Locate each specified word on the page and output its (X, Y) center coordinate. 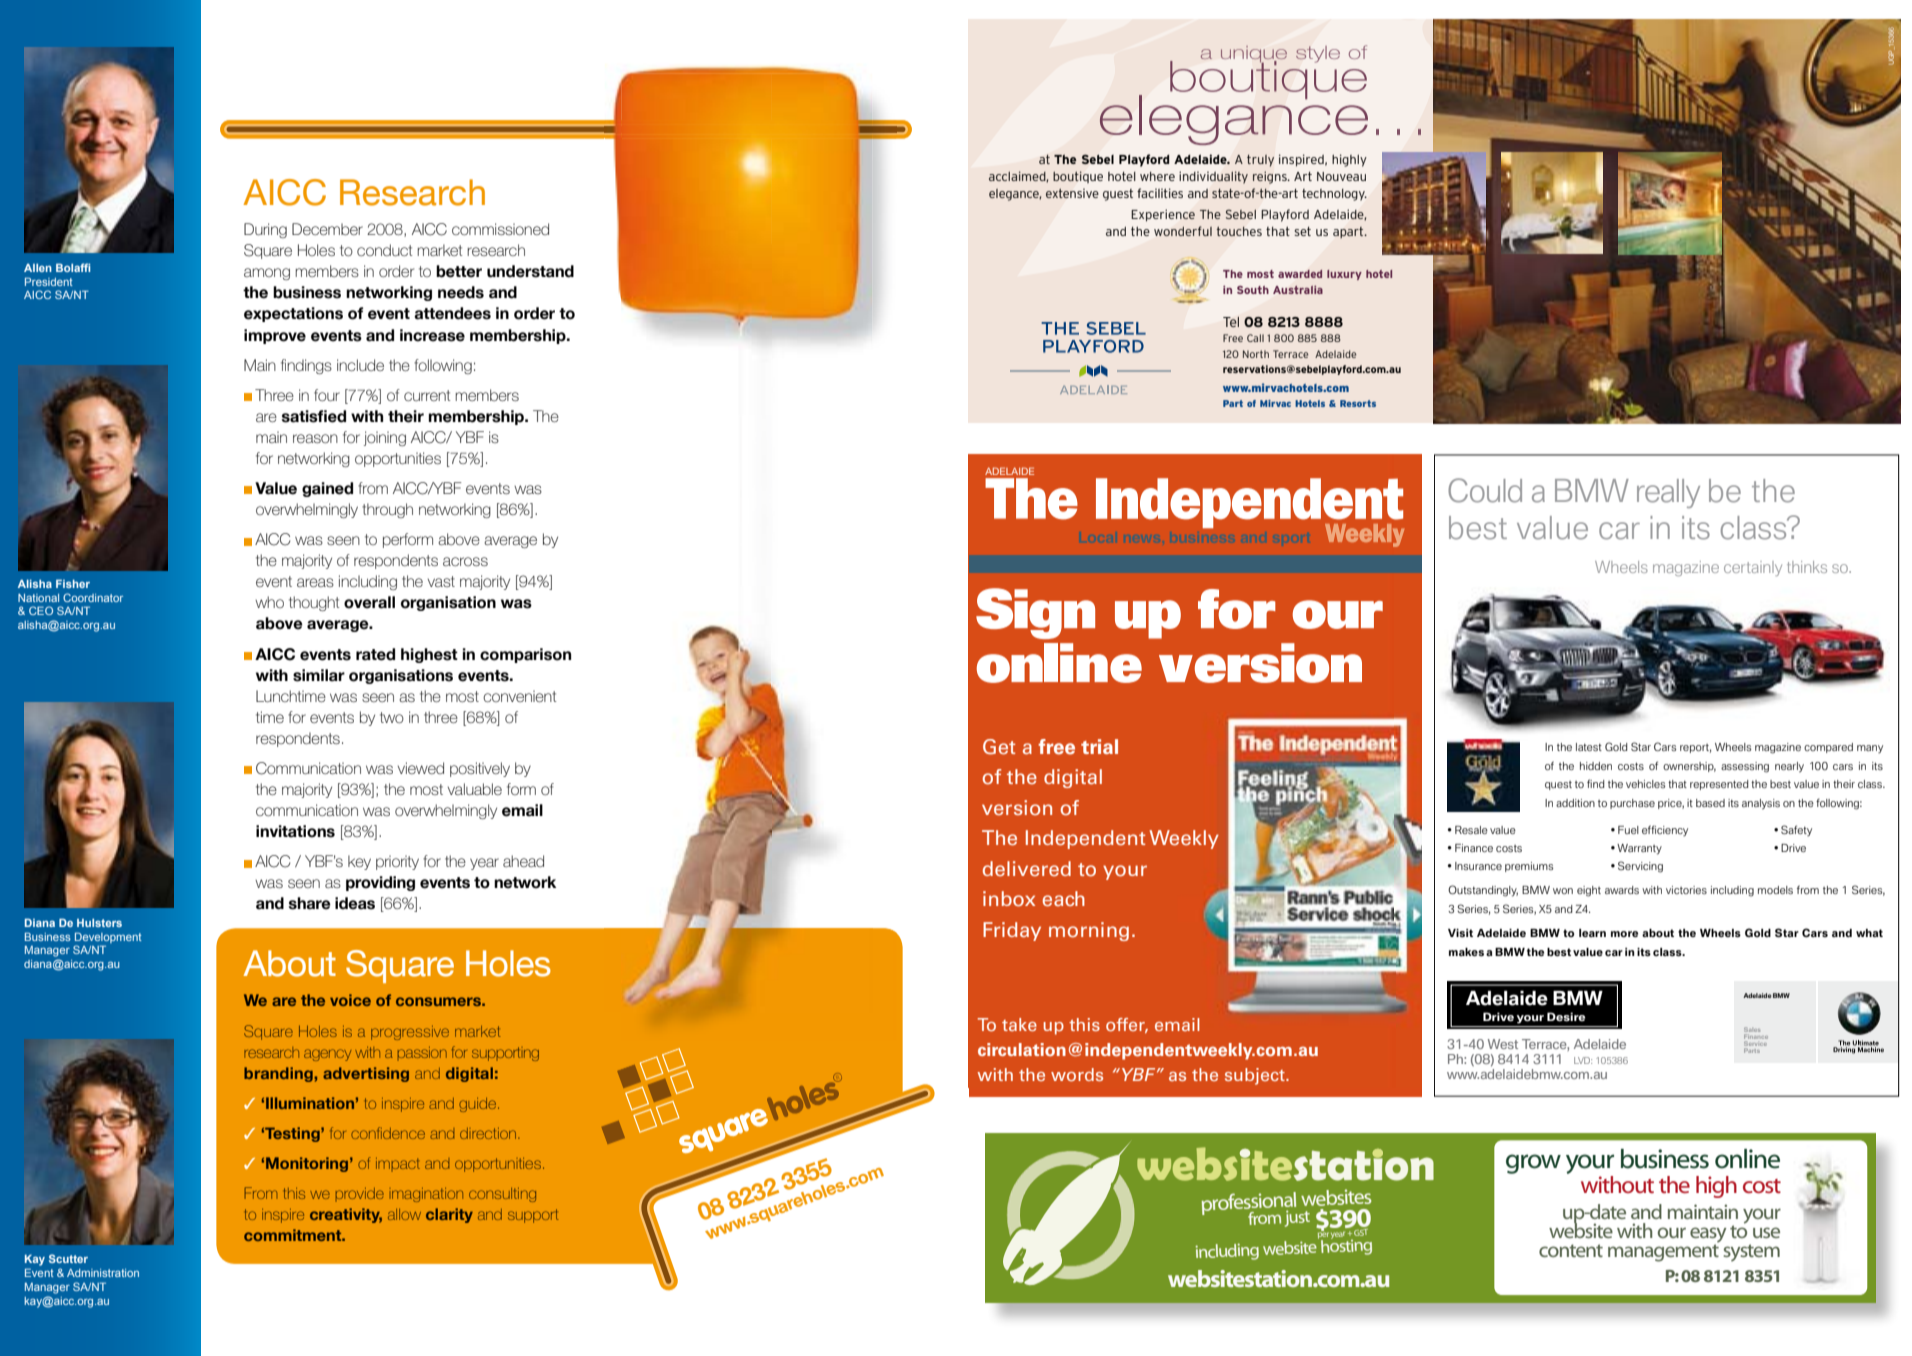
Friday (1012, 931)
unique (1254, 55)
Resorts (1358, 403)
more (1624, 934)
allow (404, 1214)
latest (1589, 747)
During (265, 230)
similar (319, 675)
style (1318, 54)
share (309, 903)
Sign (1035, 613)
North (1256, 354)
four (327, 395)
